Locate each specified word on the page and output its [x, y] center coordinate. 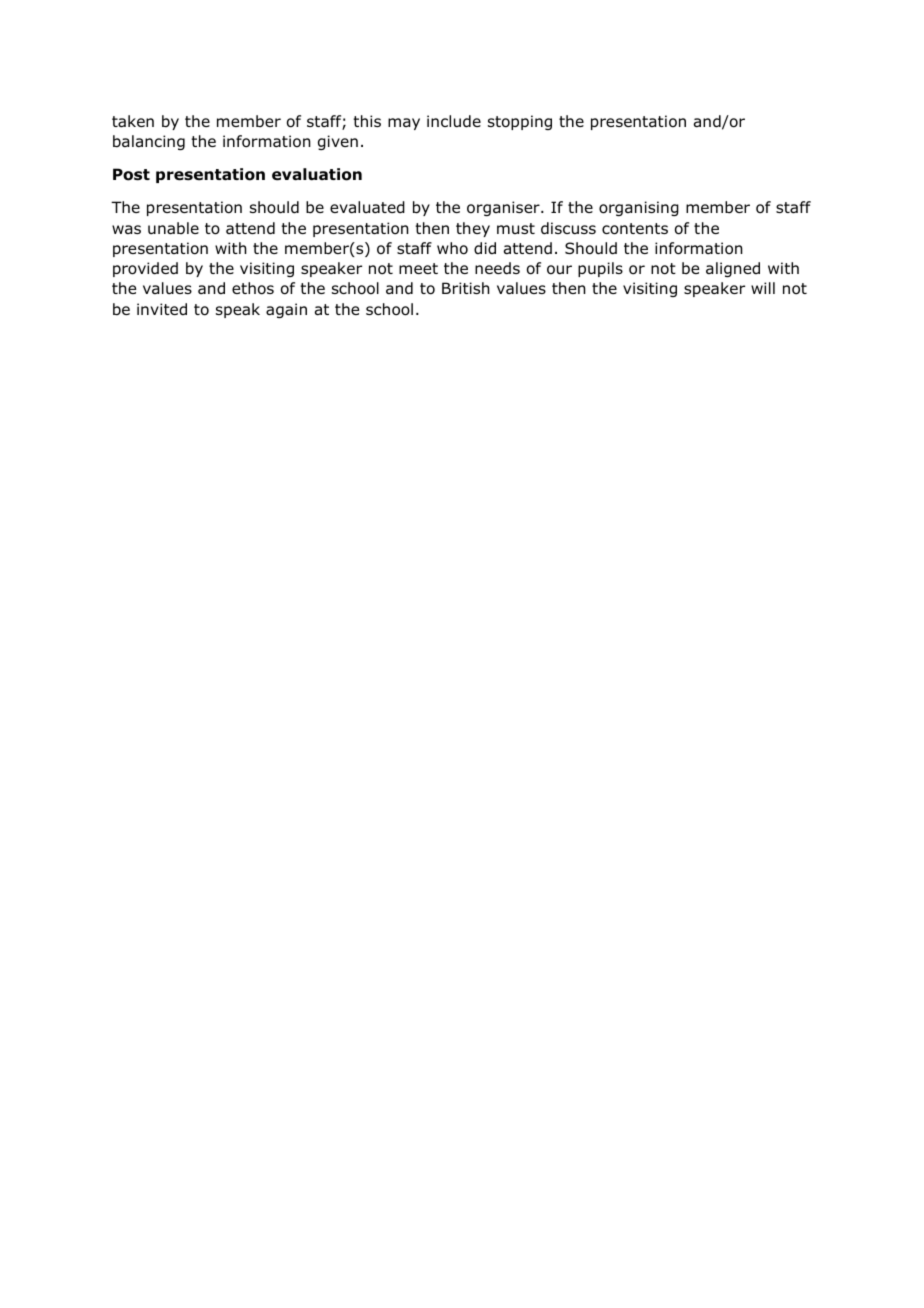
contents [635, 229]
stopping [520, 122]
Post [131, 174]
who [452, 248]
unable [173, 228]
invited [162, 309]
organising [639, 208]
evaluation [317, 174]
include [454, 121]
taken [133, 121]
